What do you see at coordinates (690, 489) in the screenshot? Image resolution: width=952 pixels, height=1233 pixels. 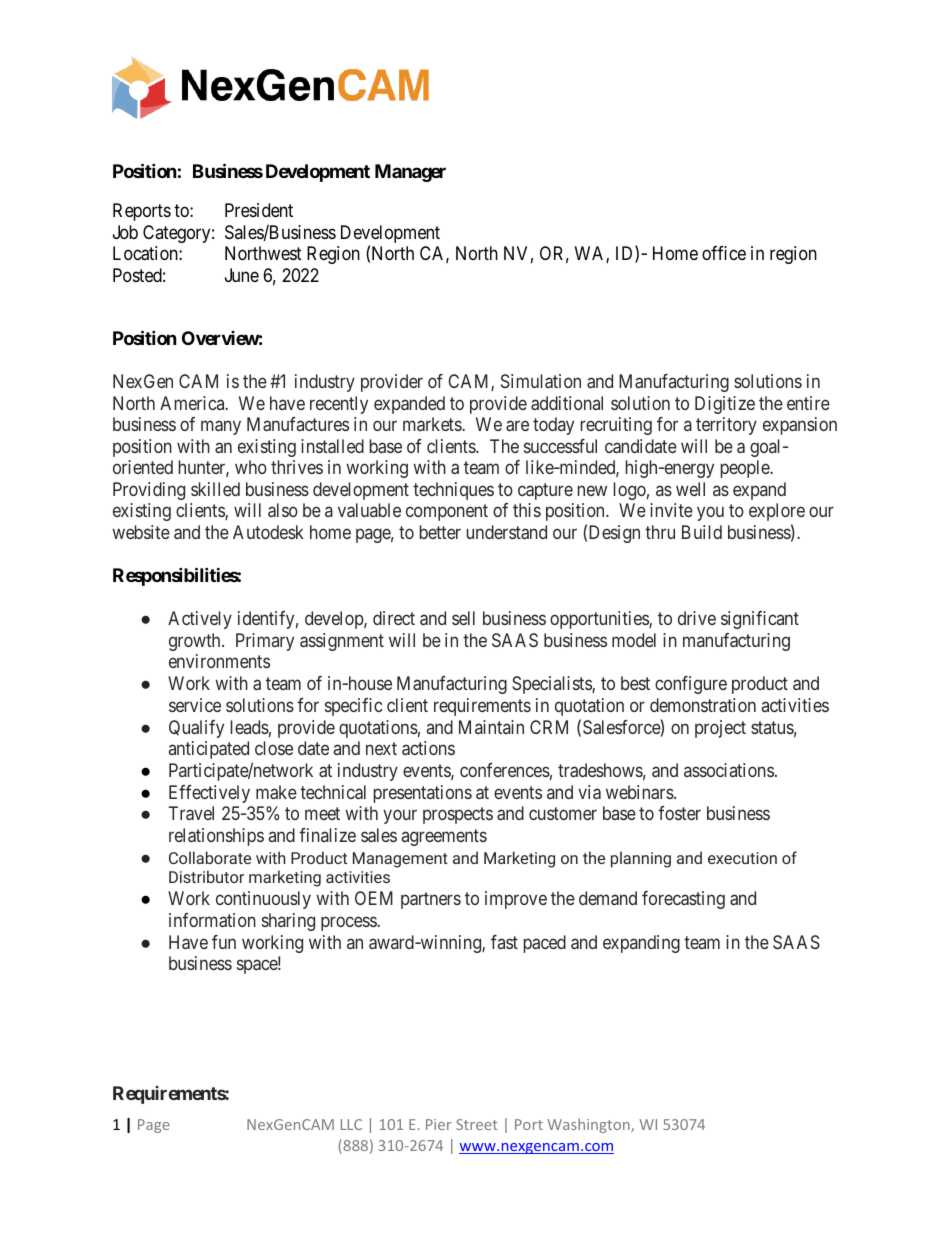 I see `well` at bounding box center [690, 489].
